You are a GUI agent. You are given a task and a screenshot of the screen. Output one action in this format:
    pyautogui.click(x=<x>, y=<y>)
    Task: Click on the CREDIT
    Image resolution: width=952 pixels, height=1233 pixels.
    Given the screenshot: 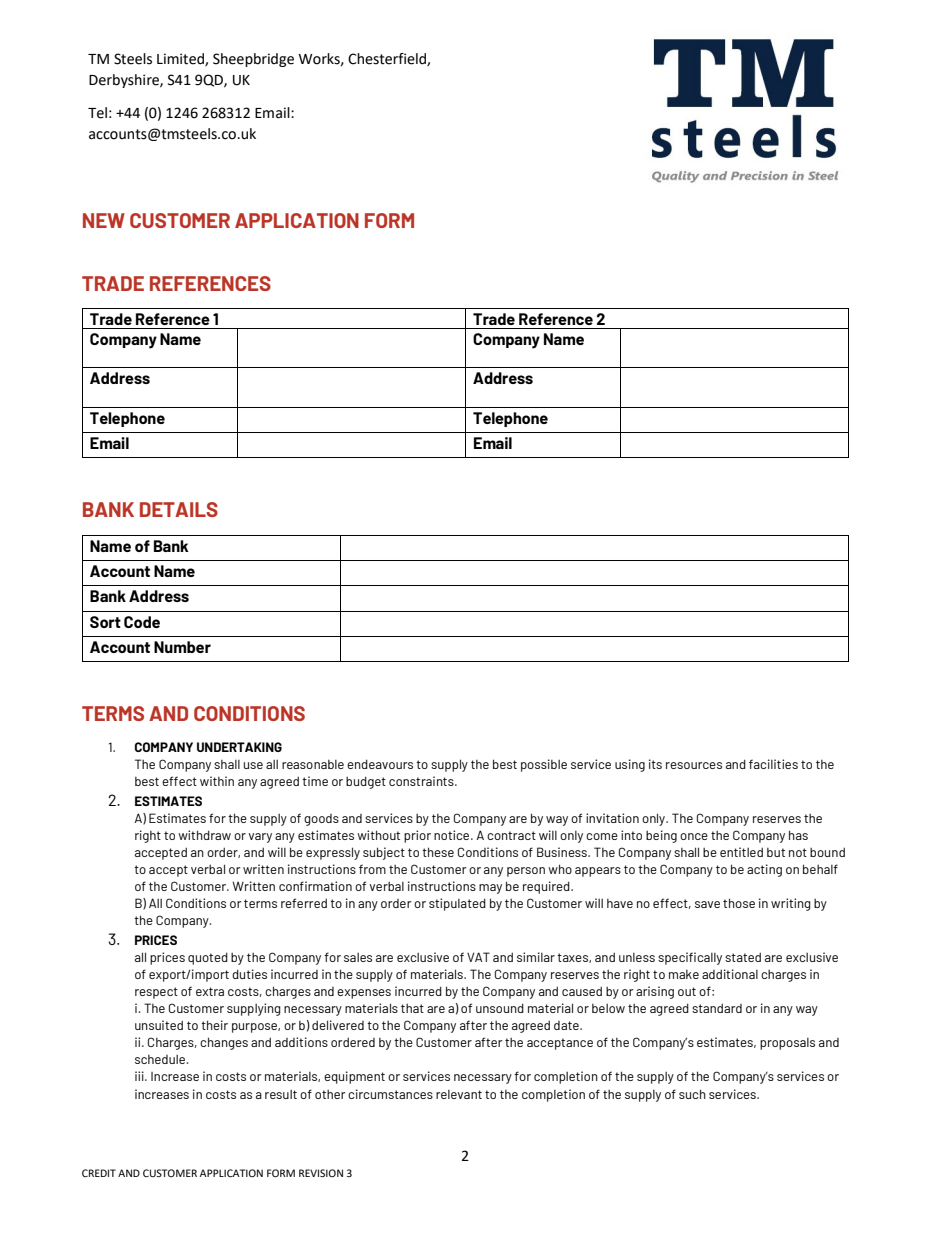 What is the action you would take?
    pyautogui.click(x=99, y=1173)
